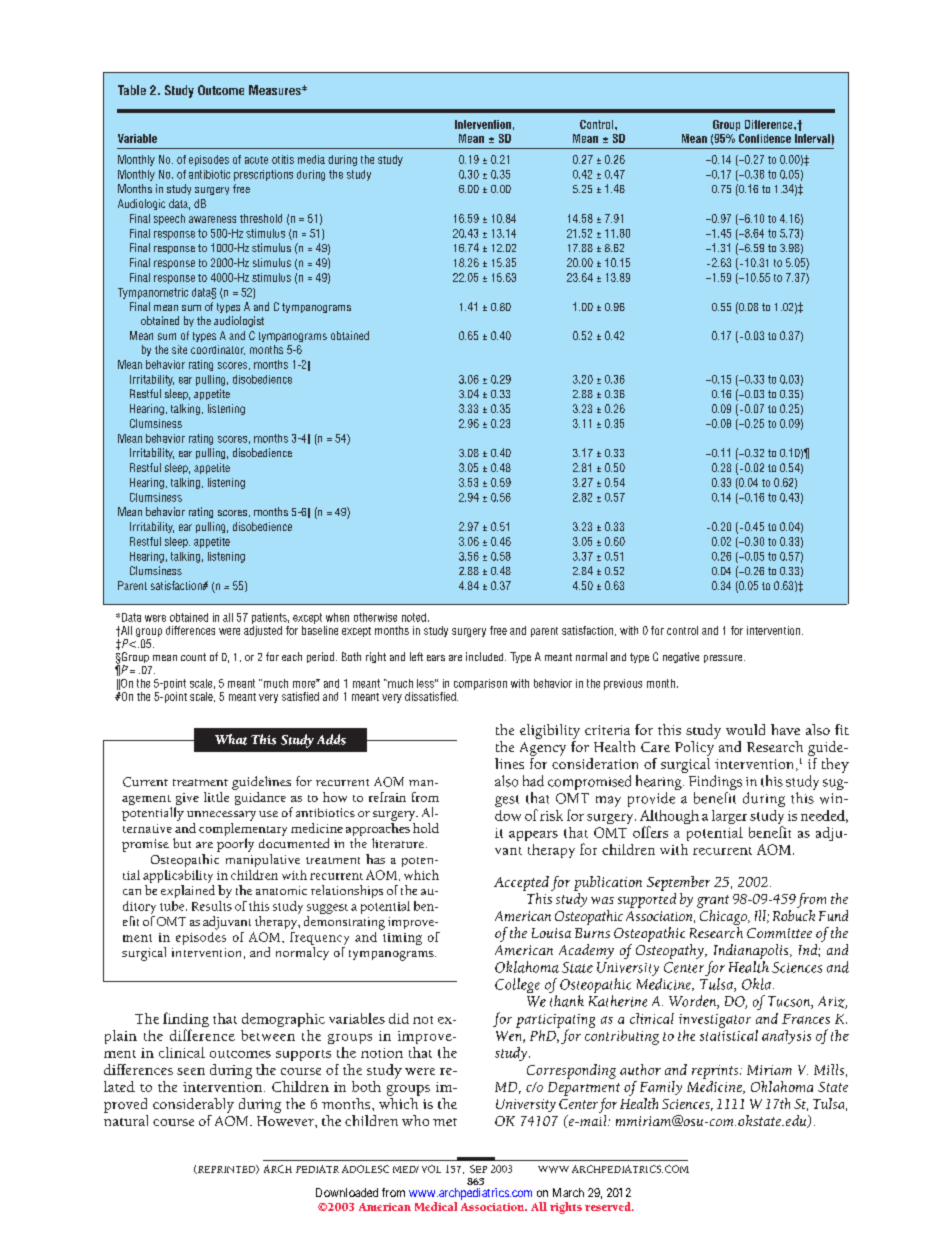 The image size is (952, 1233). Describe the element at coordinates (218, 350) in the document. I see `coordinator` at that location.
